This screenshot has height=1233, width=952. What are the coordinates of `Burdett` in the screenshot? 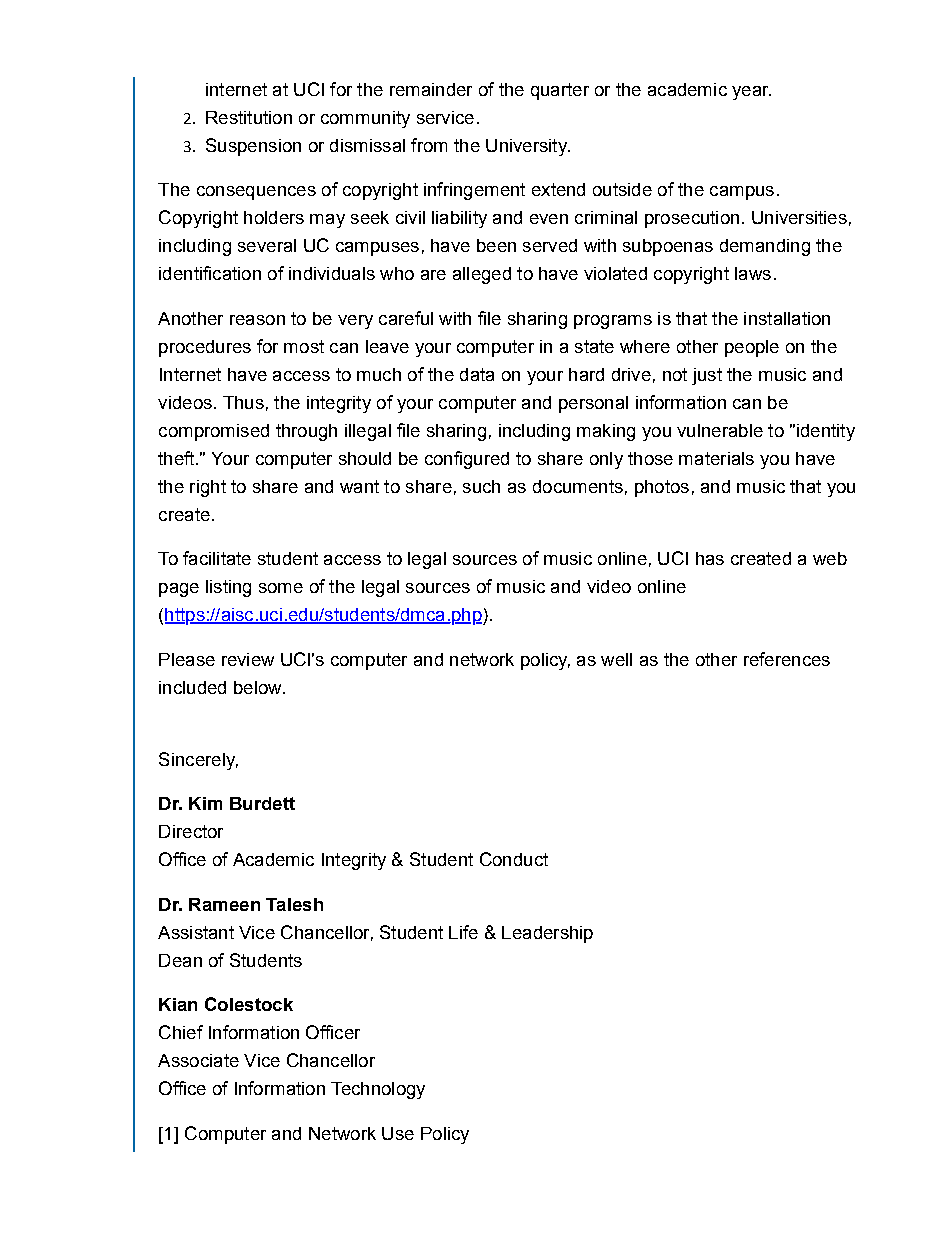 It's located at (262, 803).
